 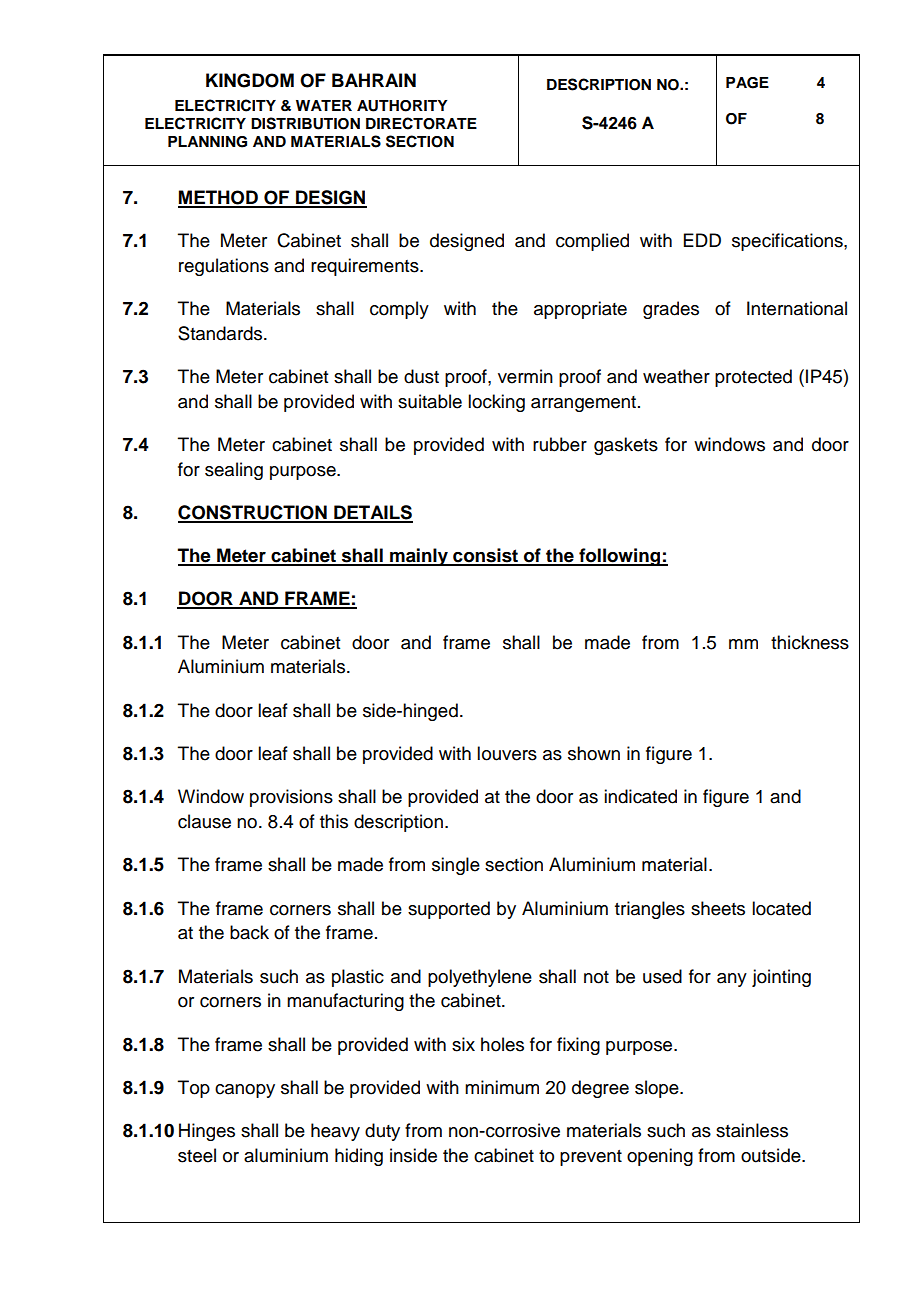 What do you see at coordinates (502, 1087) in the screenshot?
I see `minimum` at bounding box center [502, 1087].
